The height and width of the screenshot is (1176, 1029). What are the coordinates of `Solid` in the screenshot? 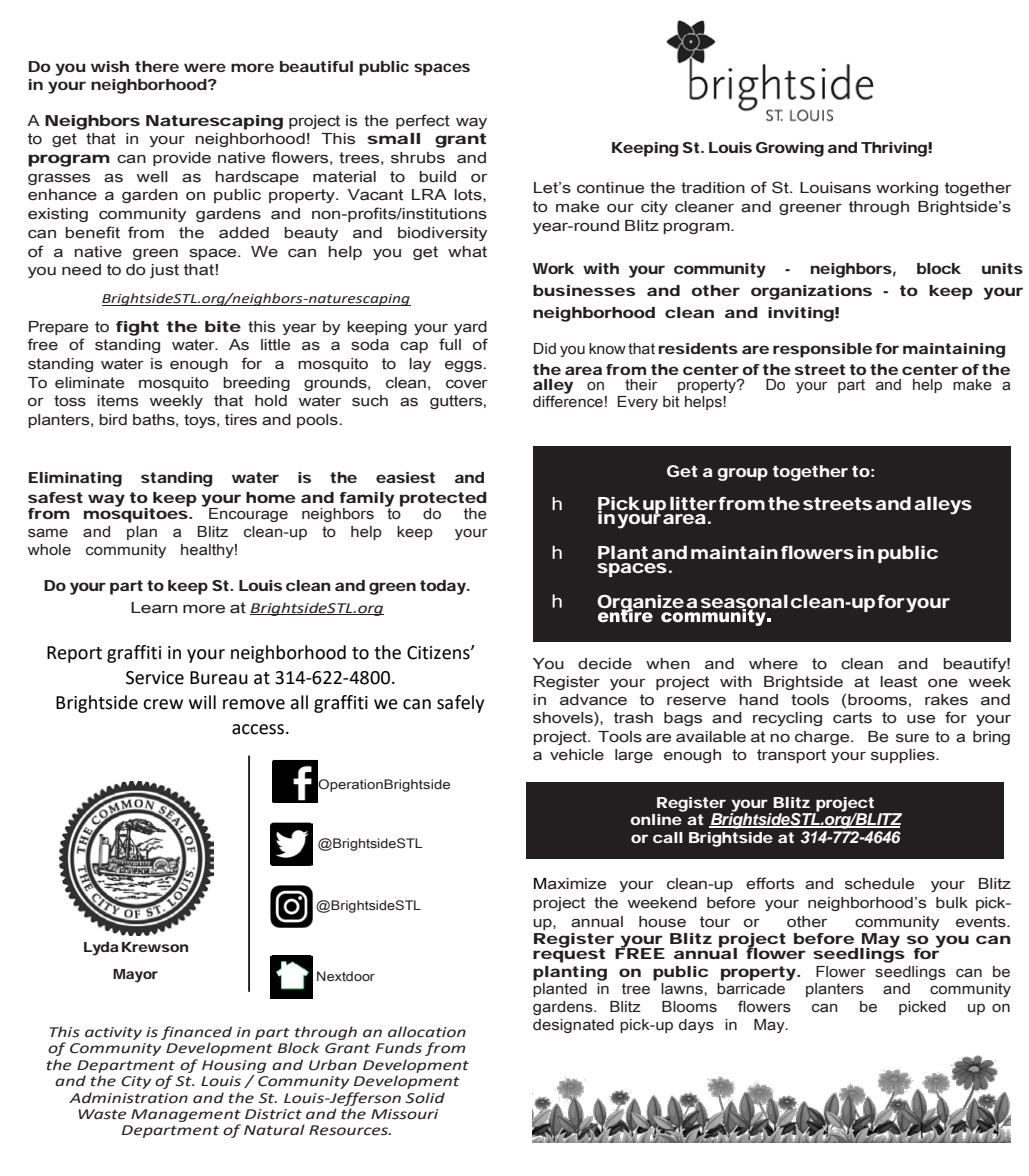 It's located at (425, 1098).
